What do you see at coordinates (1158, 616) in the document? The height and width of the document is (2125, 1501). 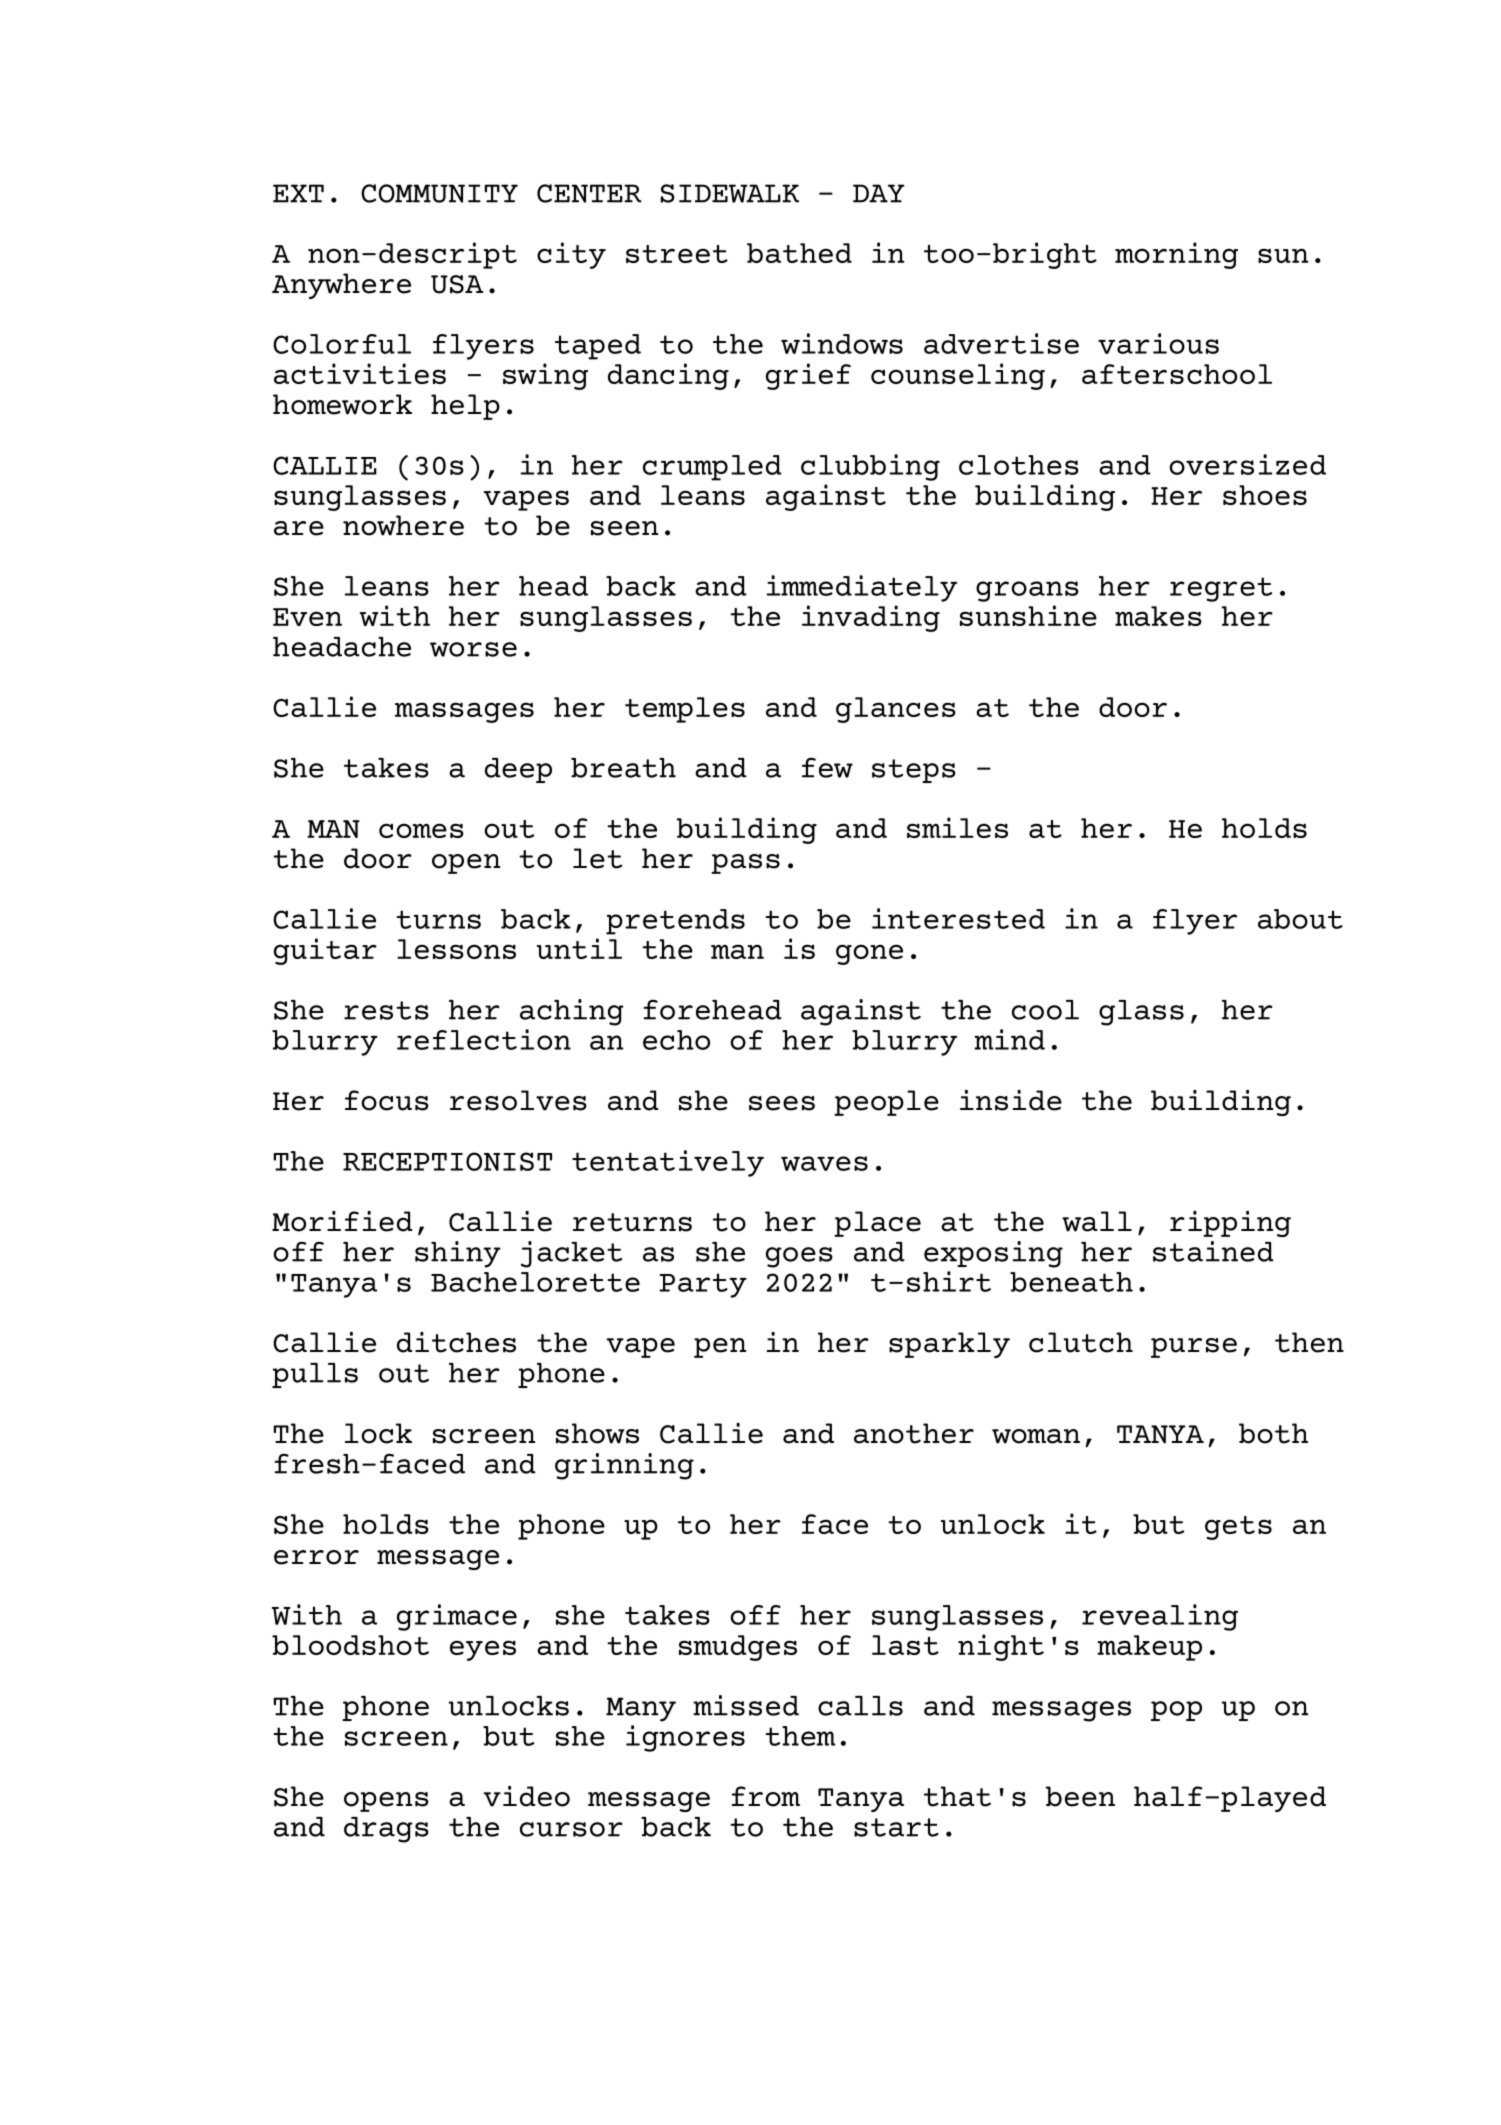 I see `makes` at bounding box center [1158, 616].
